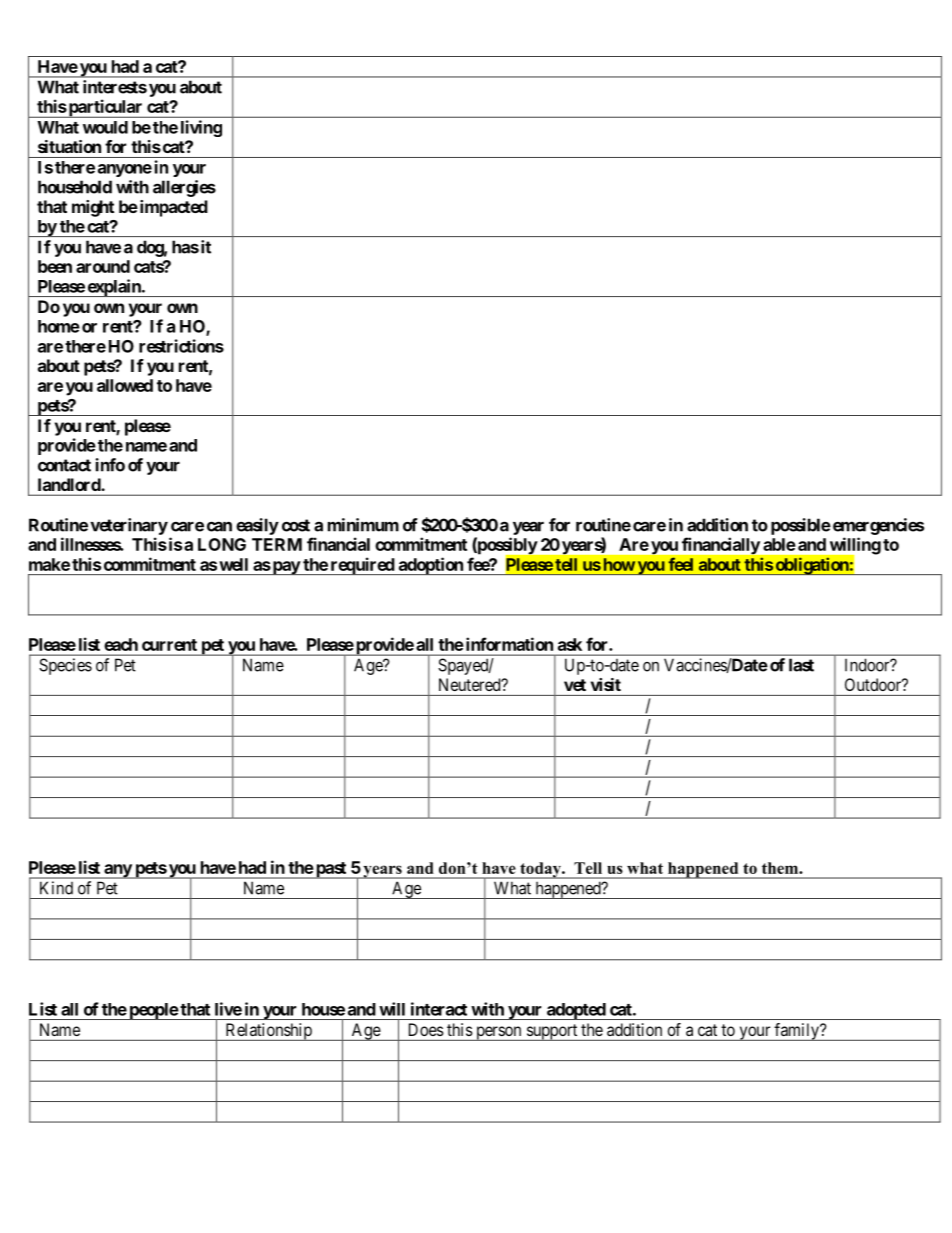  Describe the element at coordinates (172, 208) in the image. I see `impacted` at that location.
